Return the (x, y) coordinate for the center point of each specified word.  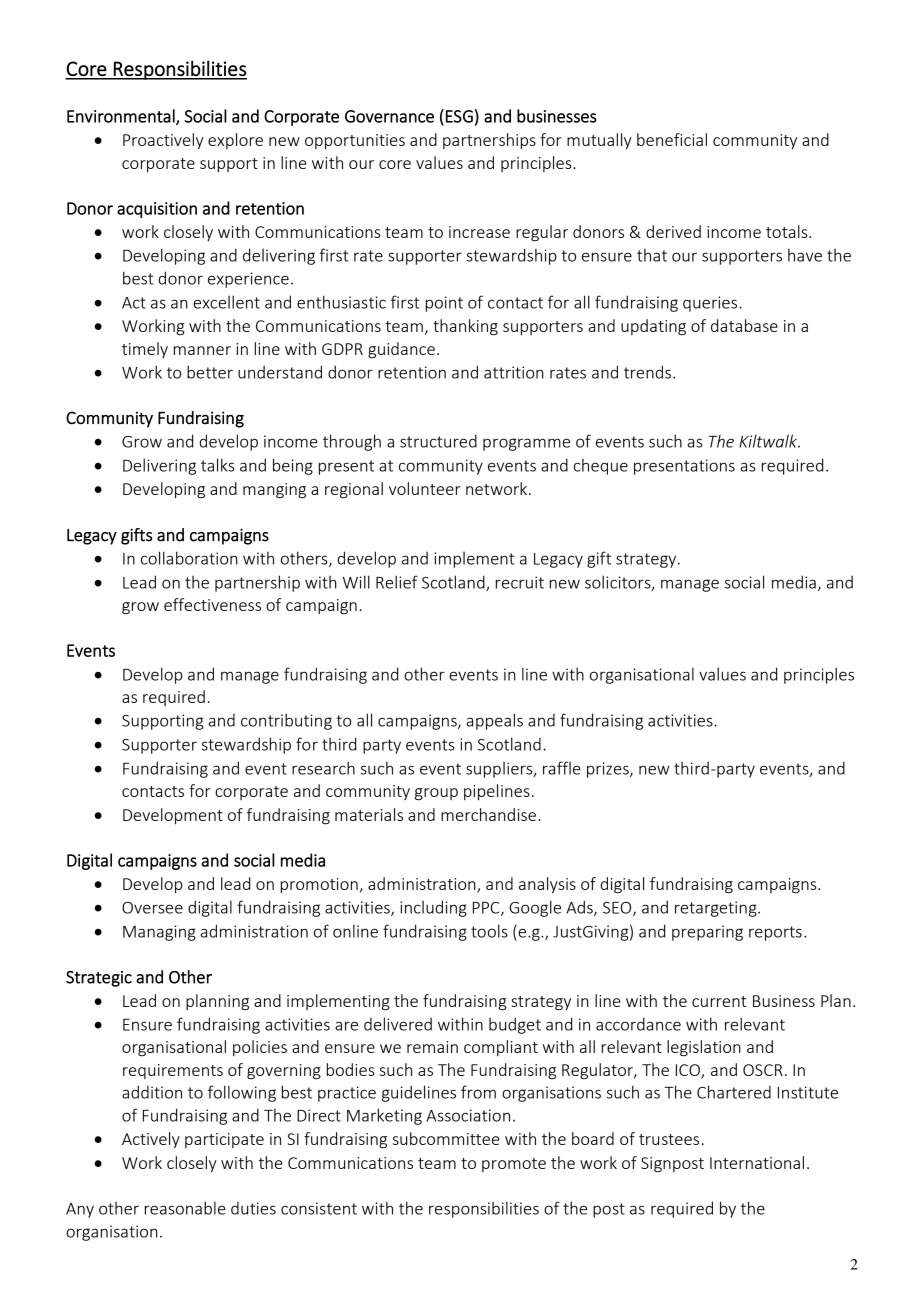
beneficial (672, 139)
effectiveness (212, 604)
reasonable (185, 1208)
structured (438, 441)
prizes (609, 770)
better (210, 372)
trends (647, 372)
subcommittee (446, 1138)
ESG (459, 116)
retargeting (717, 909)
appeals (494, 721)
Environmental (122, 117)
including (433, 908)
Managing (159, 933)
